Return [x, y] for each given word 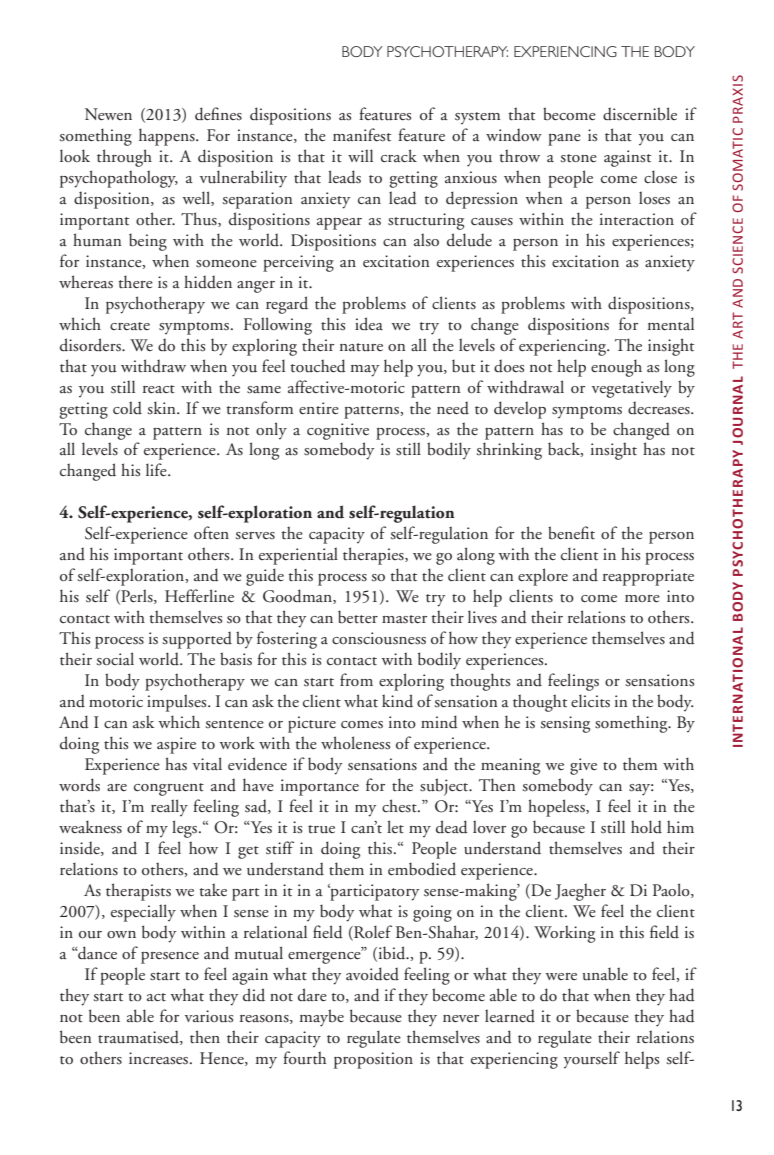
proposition [373, 1060]
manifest [362, 135]
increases [160, 1058]
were [561, 976]
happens [168, 137]
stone [578, 158]
